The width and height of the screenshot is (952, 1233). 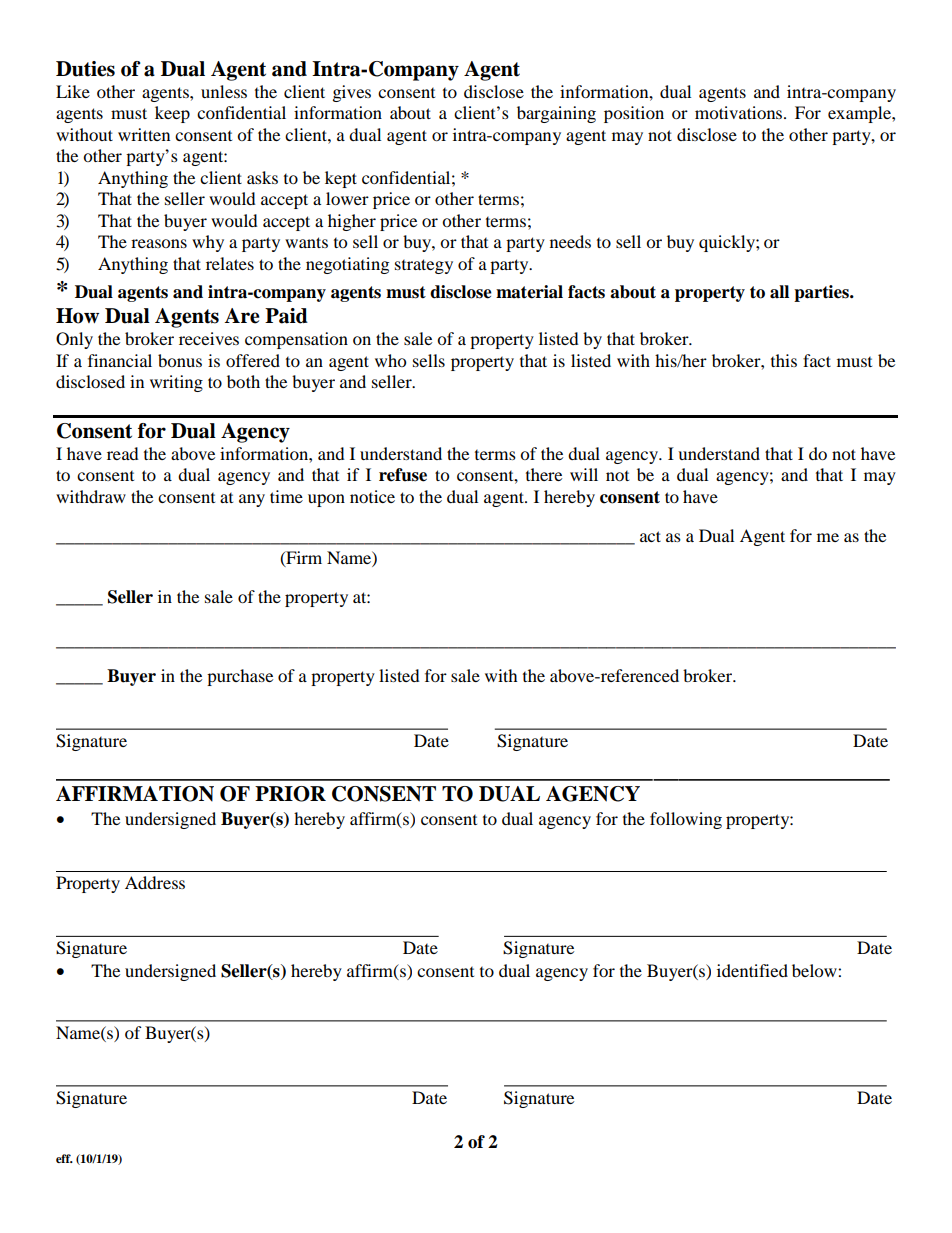 What do you see at coordinates (740, 112) in the screenshot?
I see `motivations` at bounding box center [740, 112].
